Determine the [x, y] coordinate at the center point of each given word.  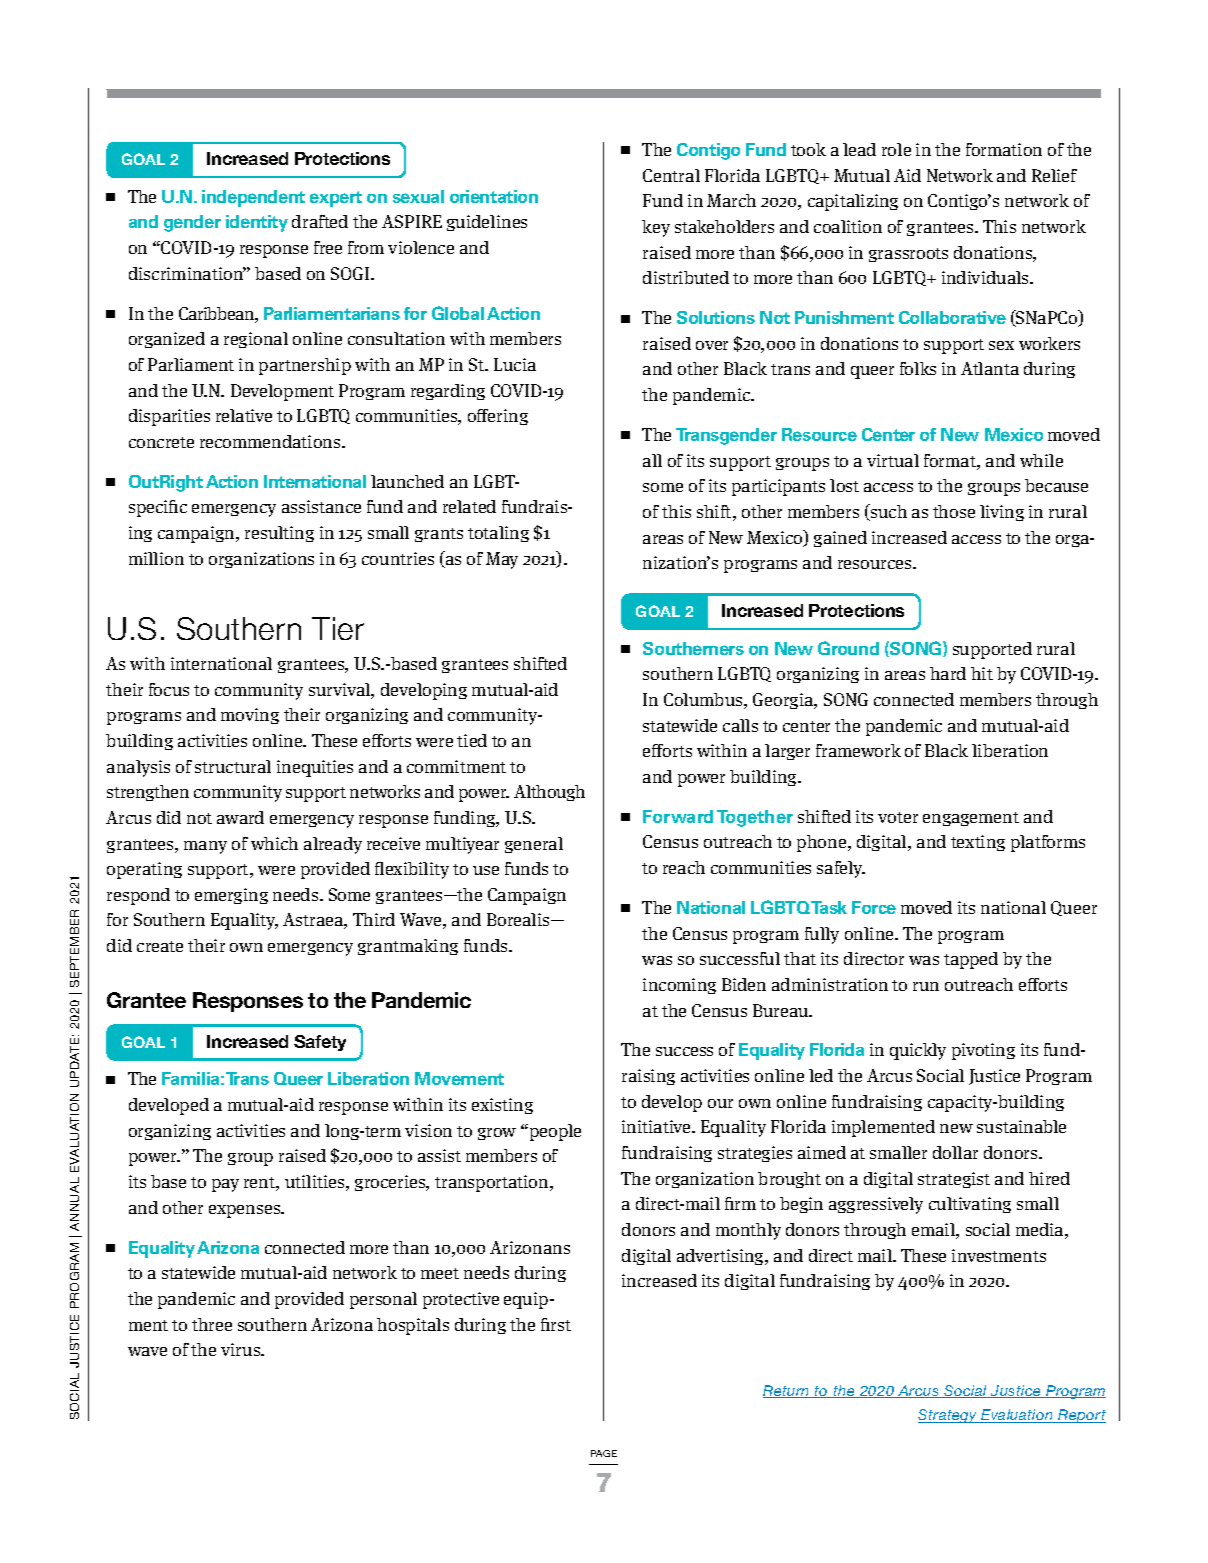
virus [242, 1349]
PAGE [604, 1453]
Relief [1054, 175]
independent [253, 198]
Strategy [949, 1416]
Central [671, 175]
